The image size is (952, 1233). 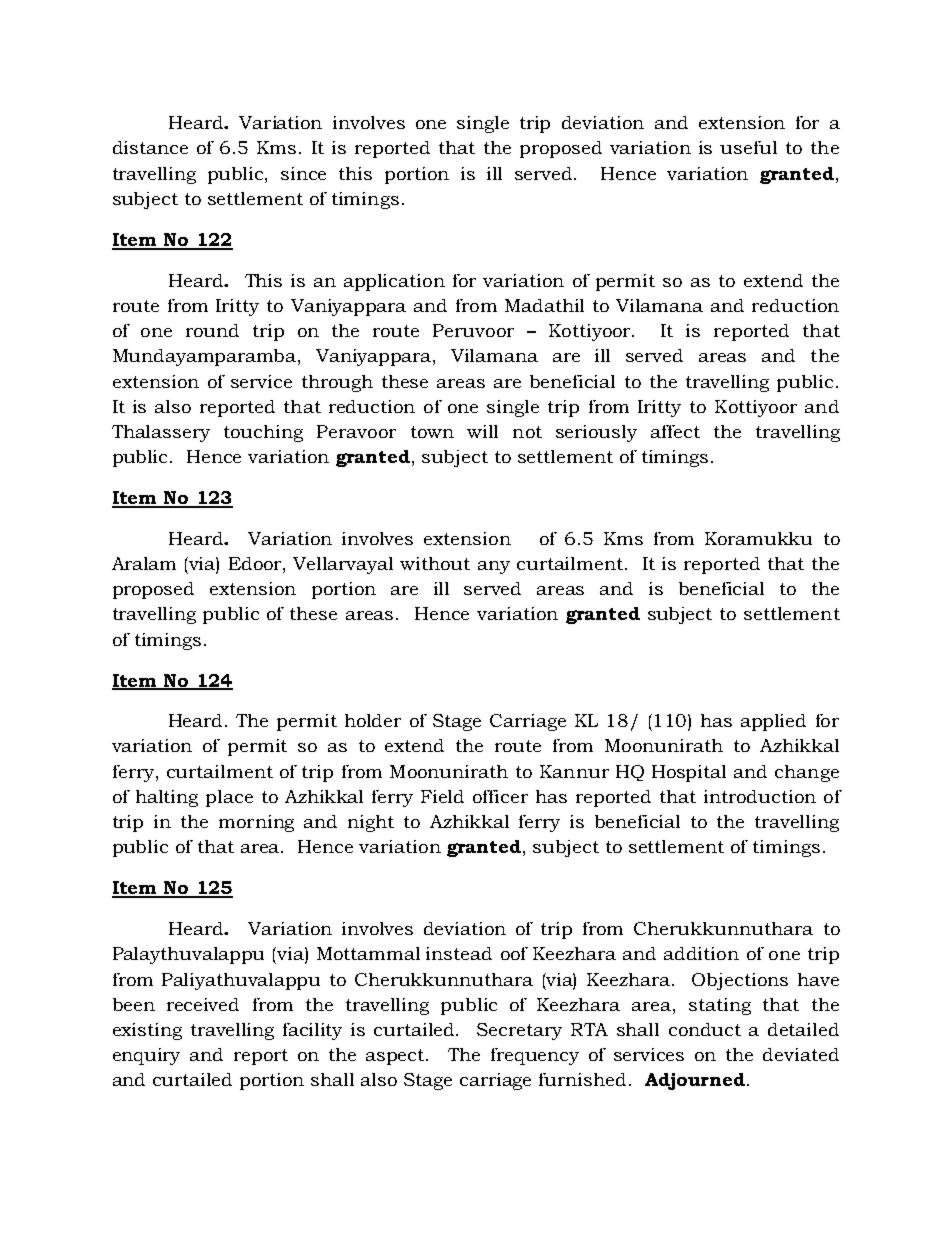 I want to click on distance, so click(x=150, y=147).
